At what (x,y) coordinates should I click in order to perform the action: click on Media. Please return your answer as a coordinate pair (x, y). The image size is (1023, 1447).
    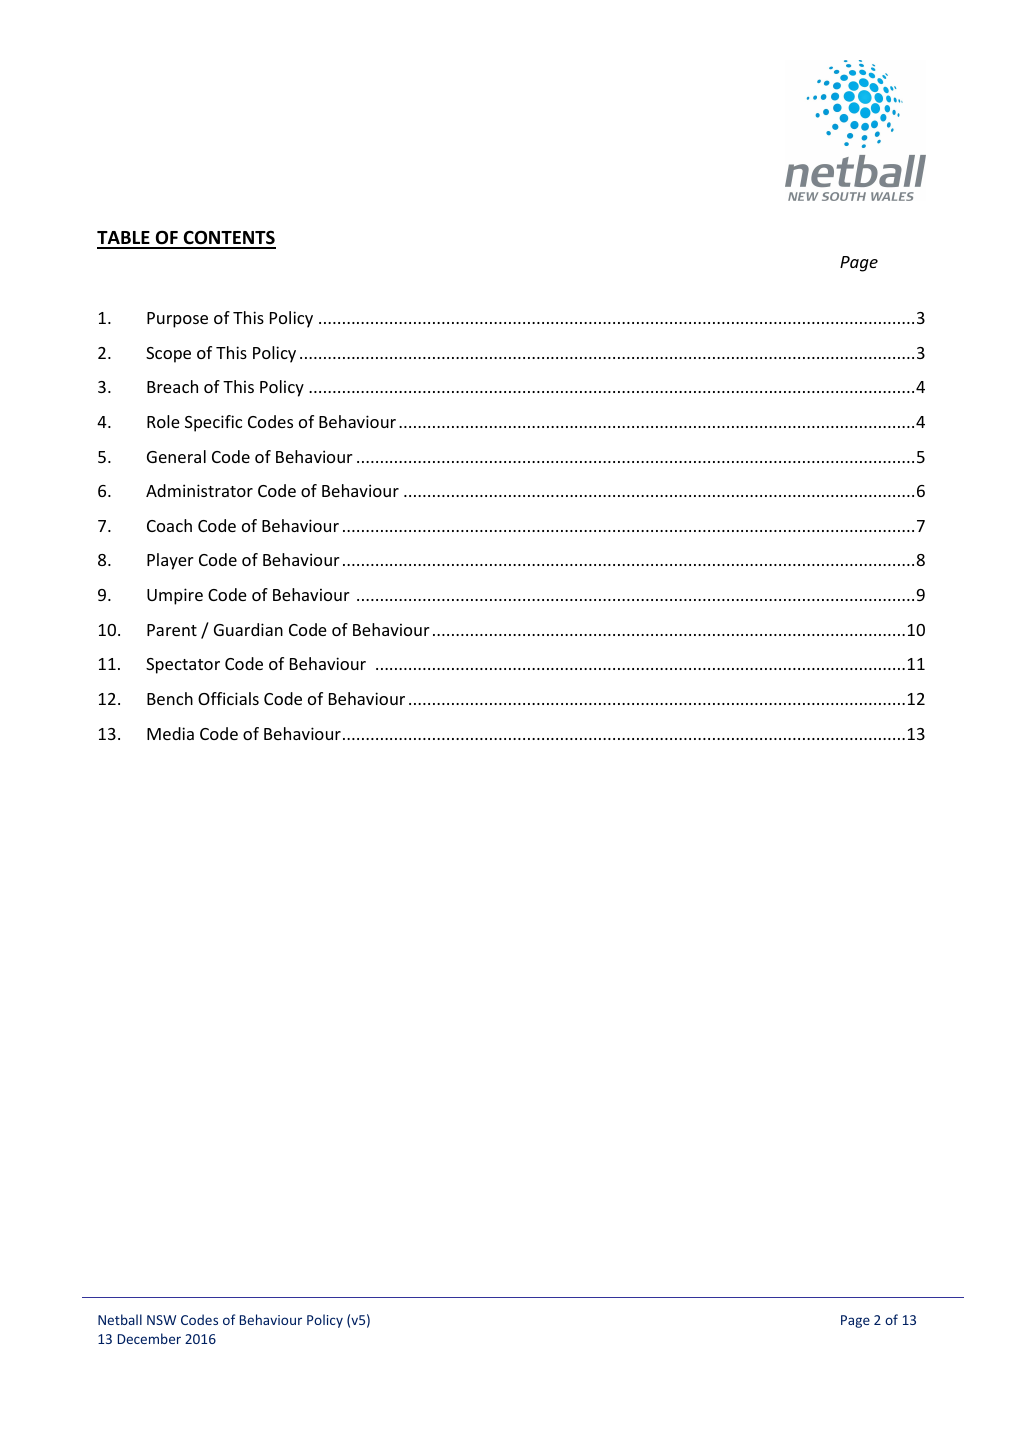
    Looking at the image, I should click on (170, 733).
